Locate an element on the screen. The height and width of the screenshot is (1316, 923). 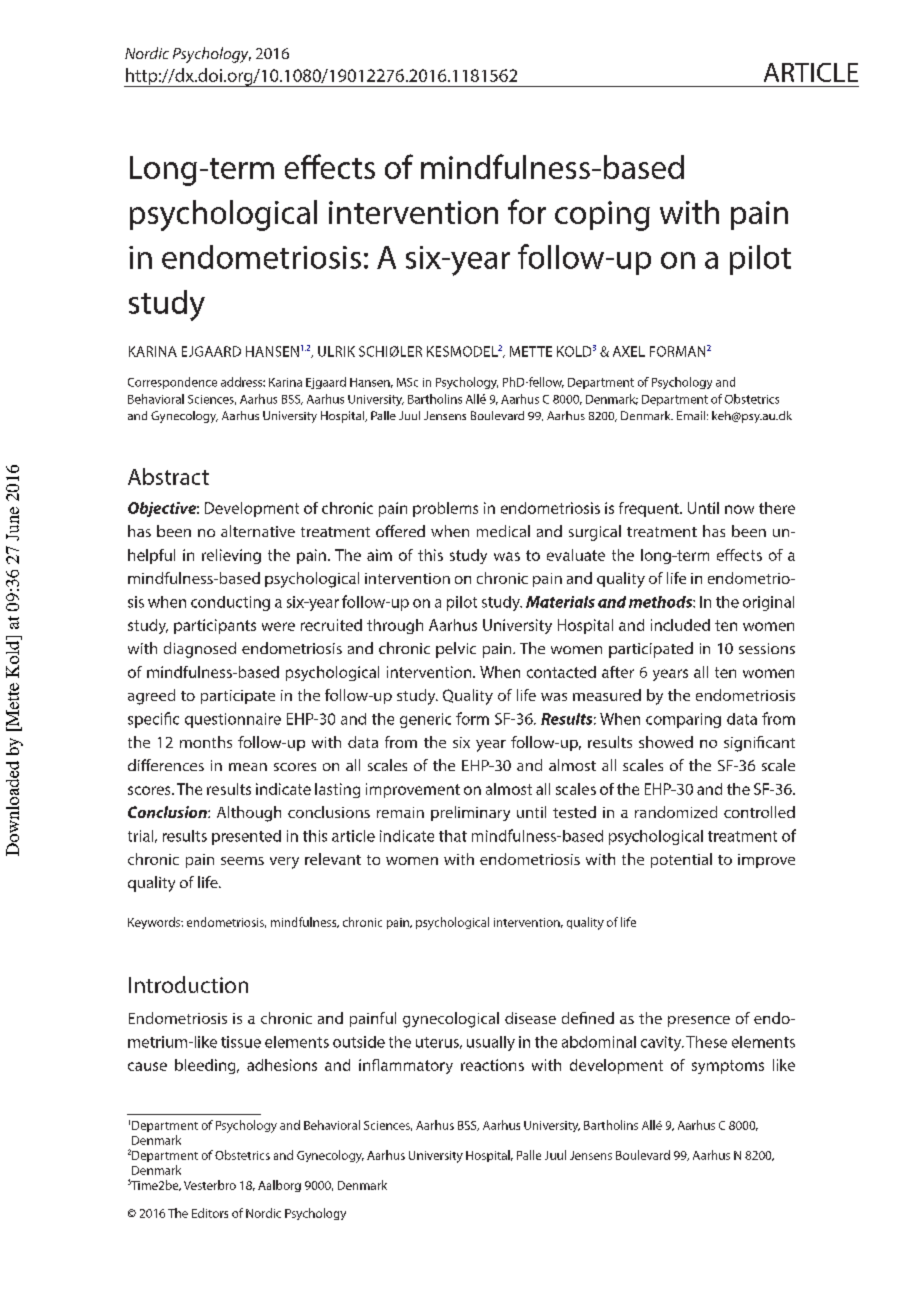
generic is located at coordinates (425, 720).
